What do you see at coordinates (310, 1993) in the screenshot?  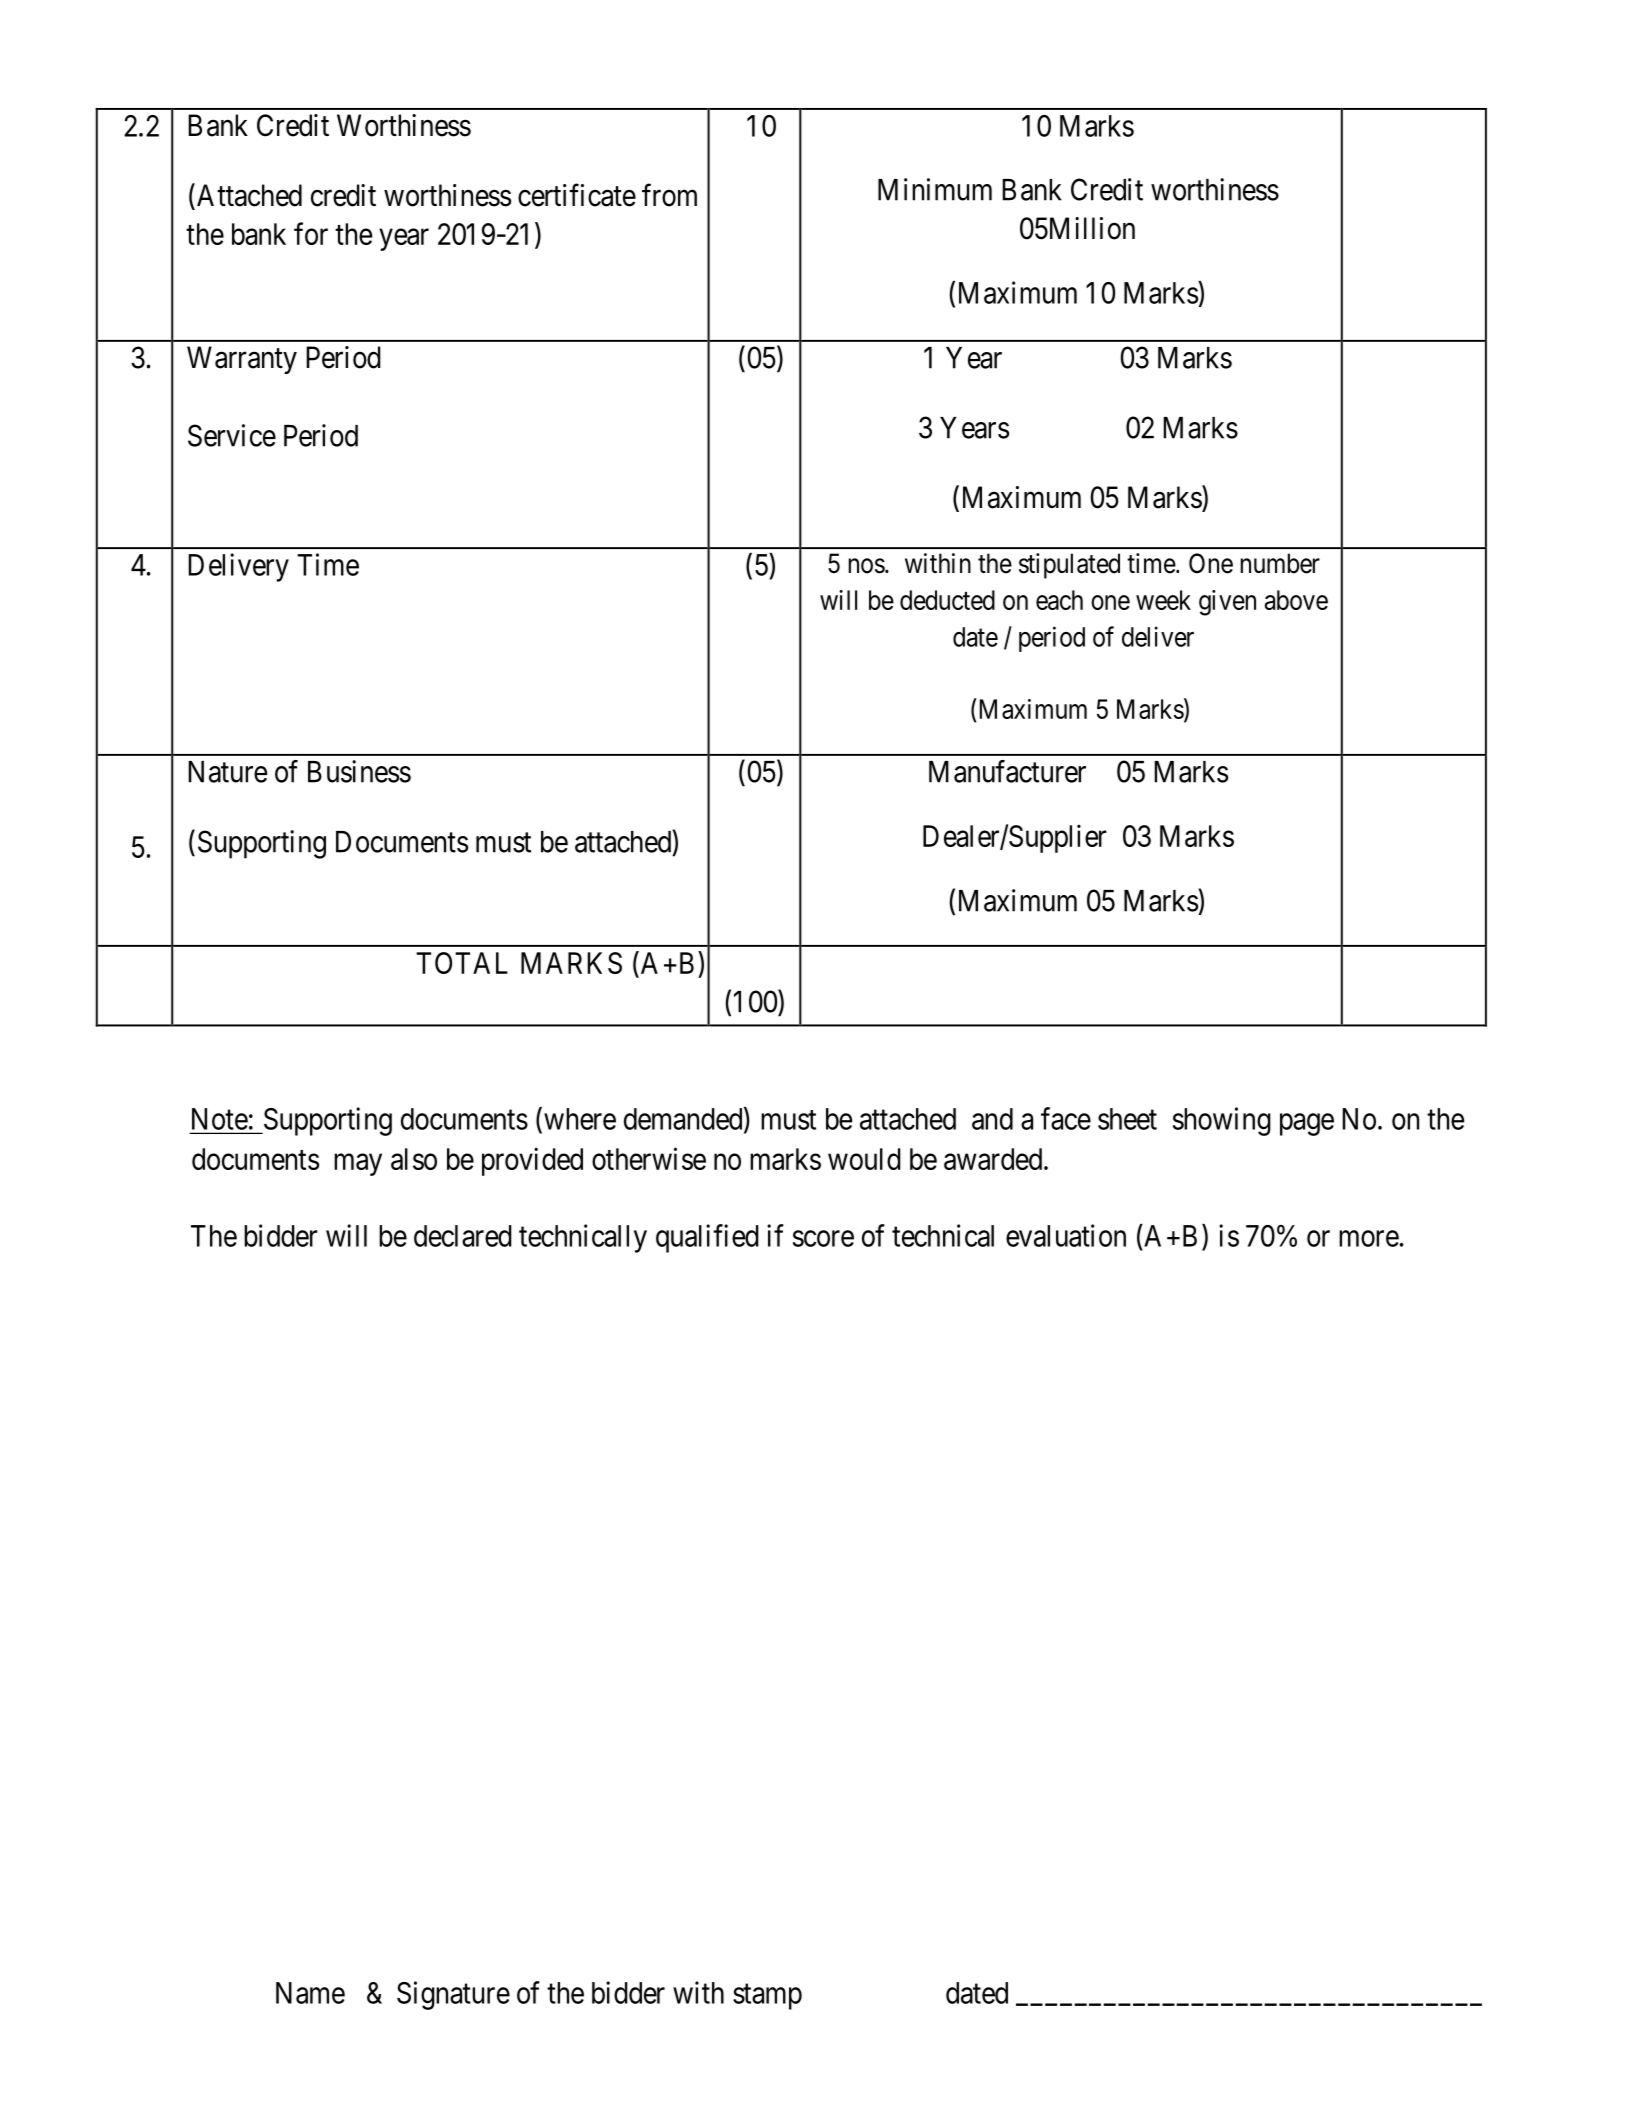 I see `Name` at bounding box center [310, 1993].
